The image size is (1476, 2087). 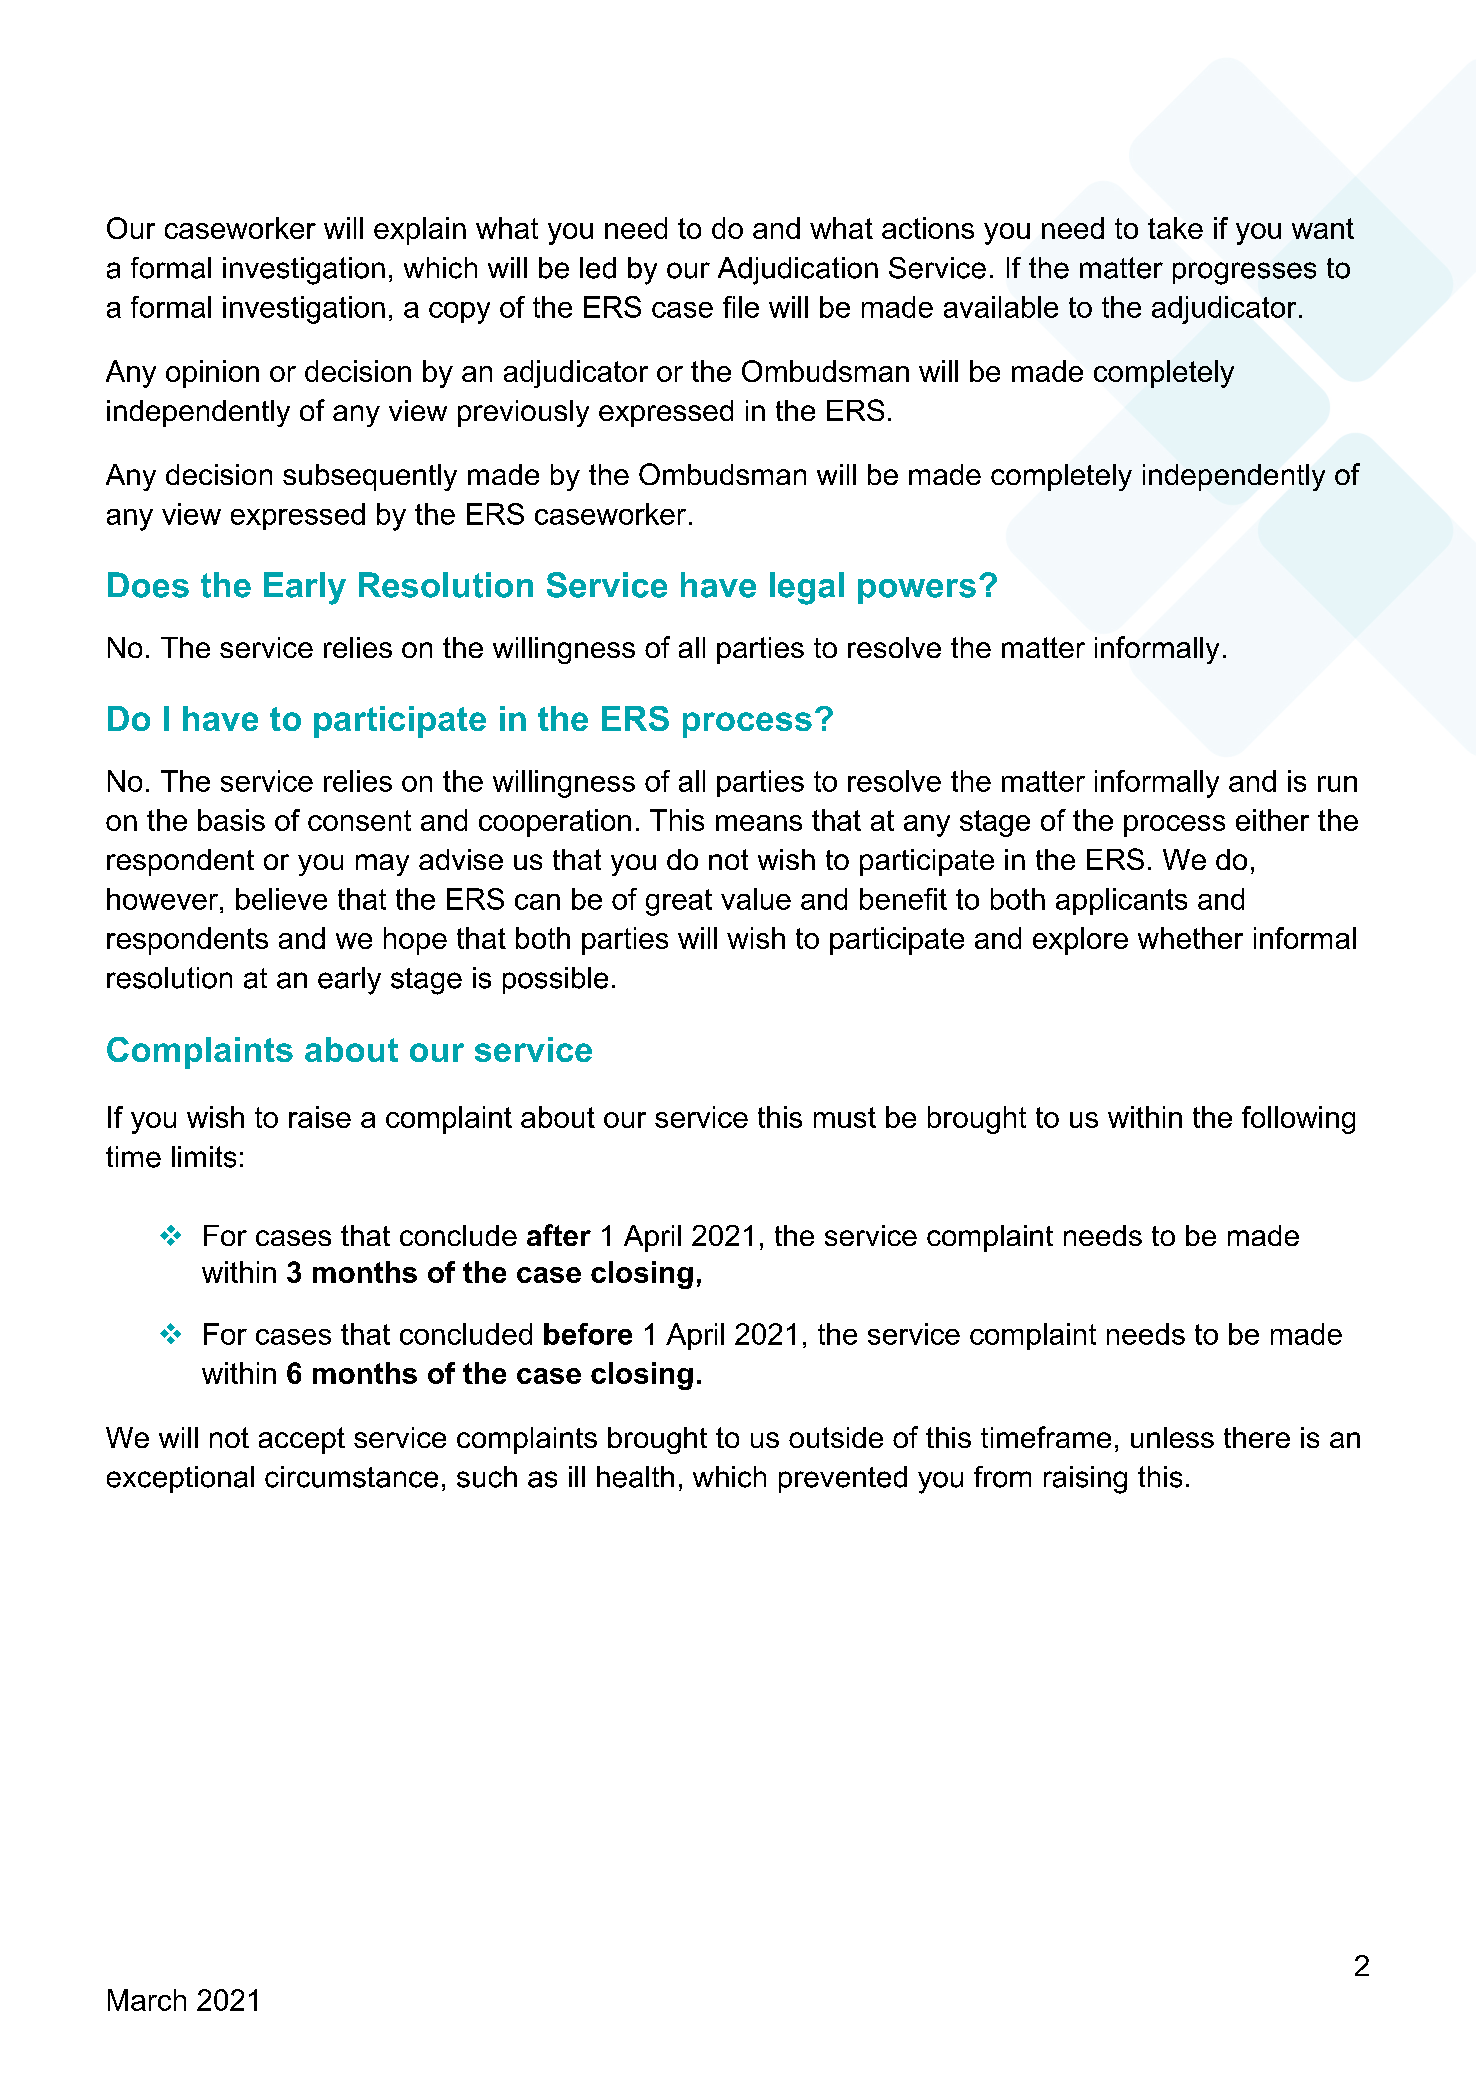 What do you see at coordinates (420, 231) in the document?
I see `explain` at bounding box center [420, 231].
